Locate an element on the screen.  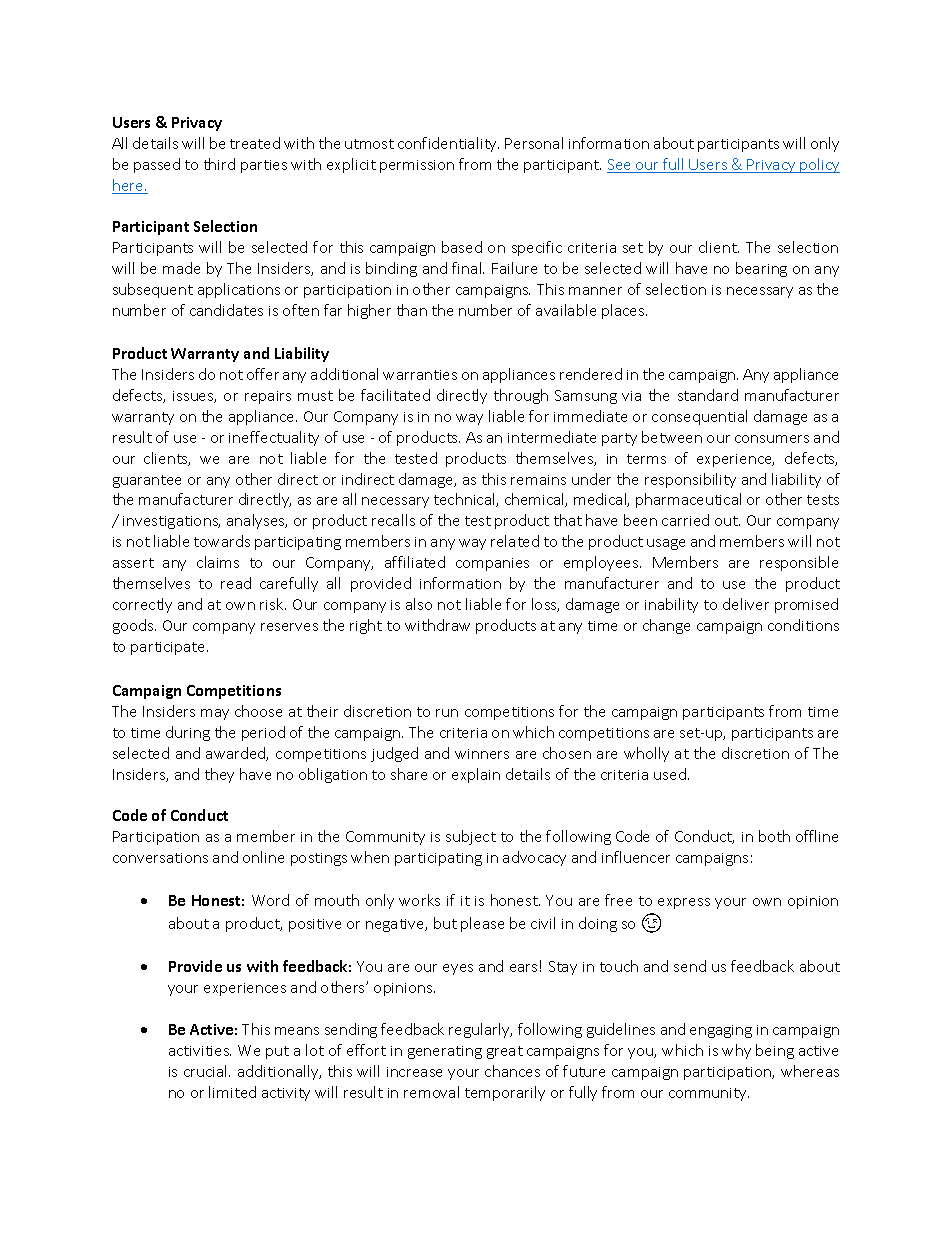
why is located at coordinates (736, 1051).
